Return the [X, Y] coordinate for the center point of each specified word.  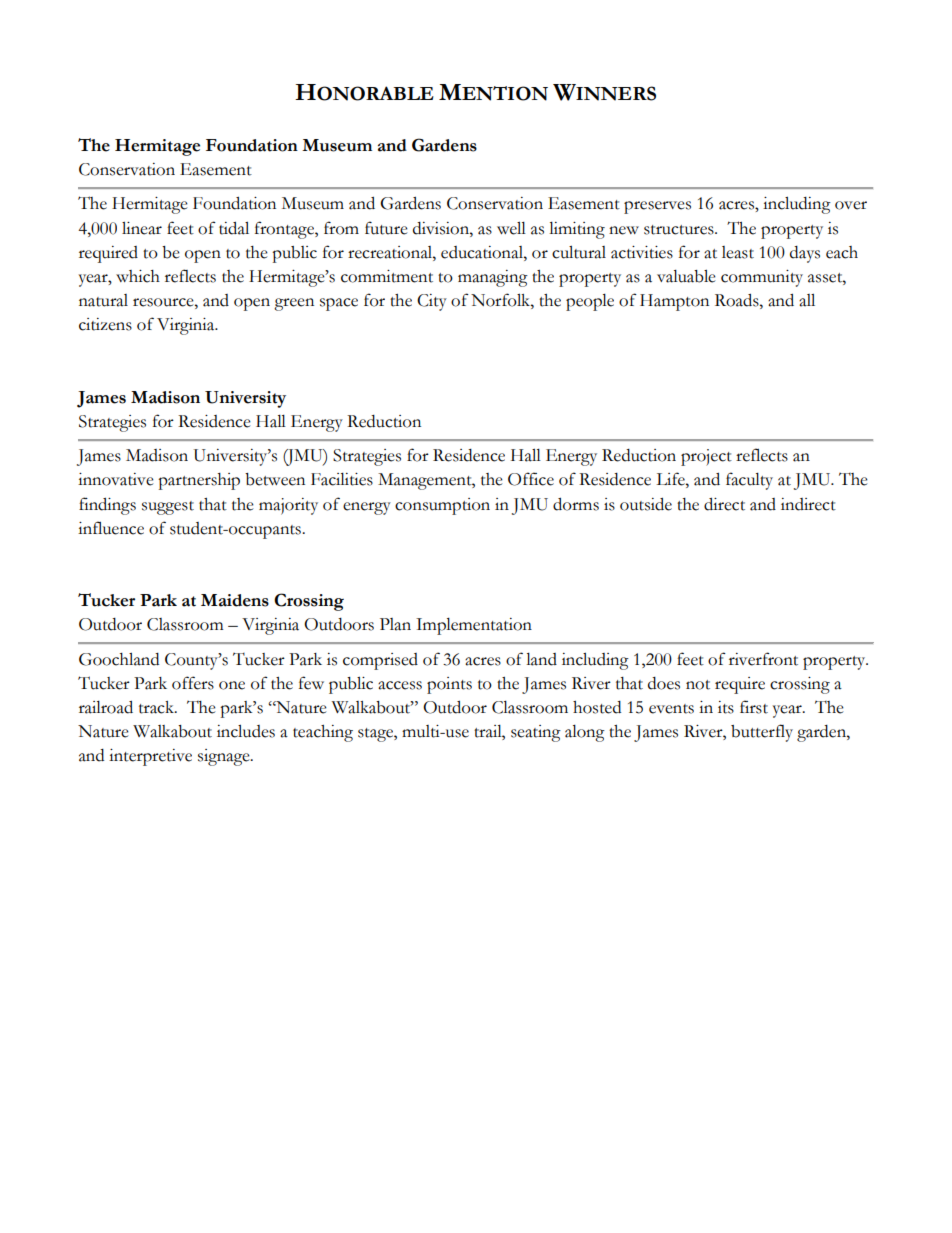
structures [680, 230]
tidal [234, 228]
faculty [749, 481]
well [511, 228]
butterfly [762, 733]
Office [531, 479]
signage [225, 757]
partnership [199, 481]
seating [536, 733]
